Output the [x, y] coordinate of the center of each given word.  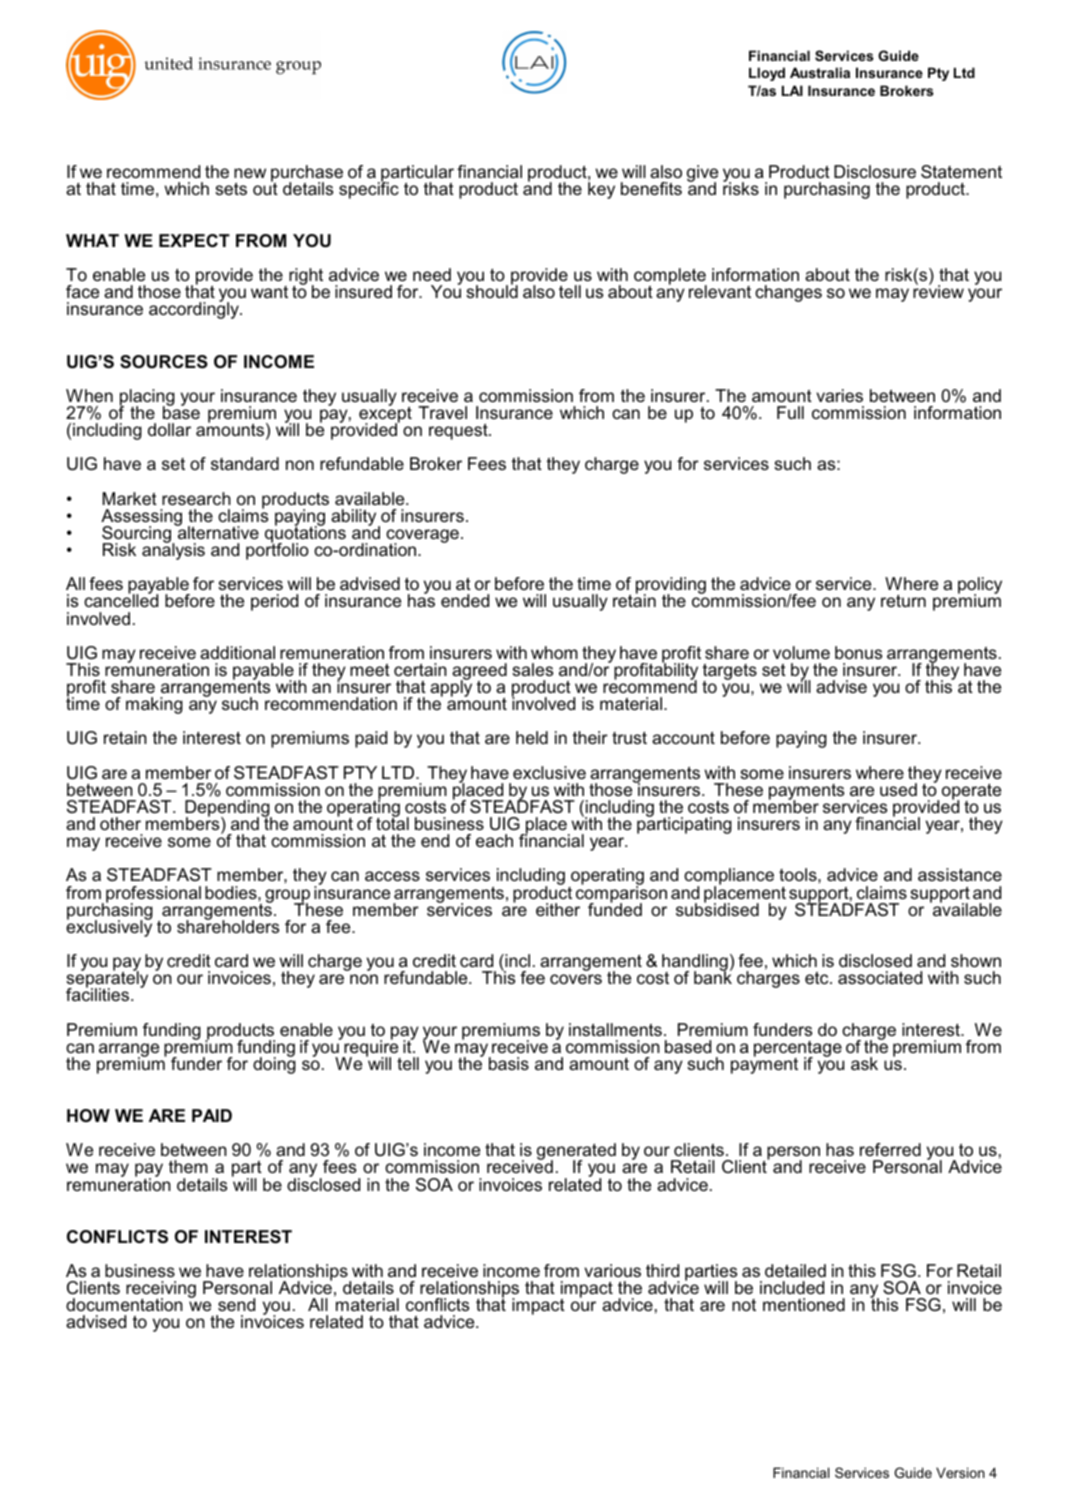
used [898, 789]
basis [509, 1063]
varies [839, 395]
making [154, 705]
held [532, 737]
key [601, 189]
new [250, 173]
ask [864, 1063]
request [459, 431]
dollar [169, 429]
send [236, 1304]
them [188, 1166]
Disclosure [875, 171]
